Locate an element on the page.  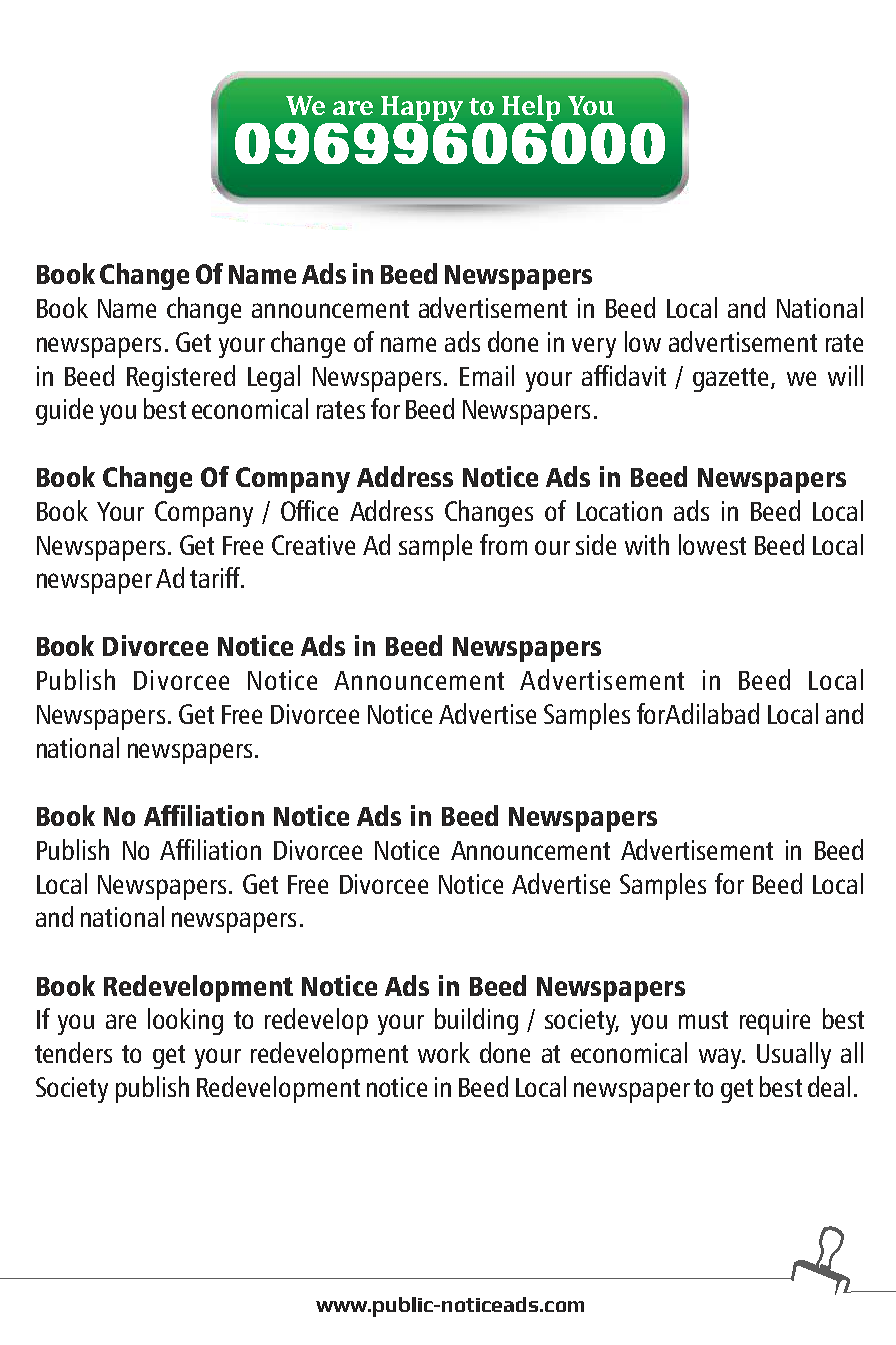
will is located at coordinates (845, 375).
